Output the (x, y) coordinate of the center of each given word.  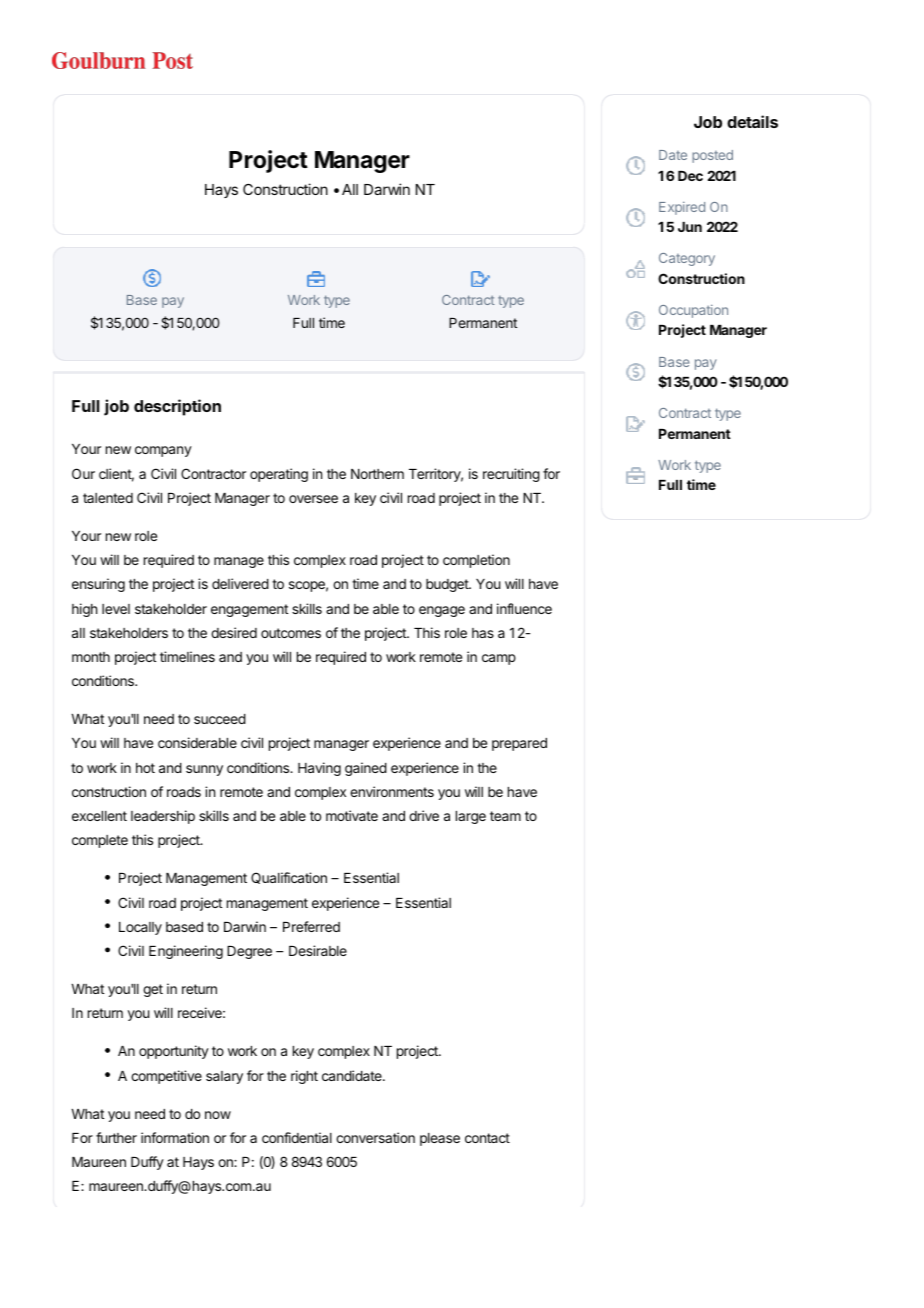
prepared (519, 744)
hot (145, 768)
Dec (690, 176)
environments (392, 791)
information (175, 1137)
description (177, 407)
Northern (377, 474)
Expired (682, 208)
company (163, 451)
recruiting (511, 475)
